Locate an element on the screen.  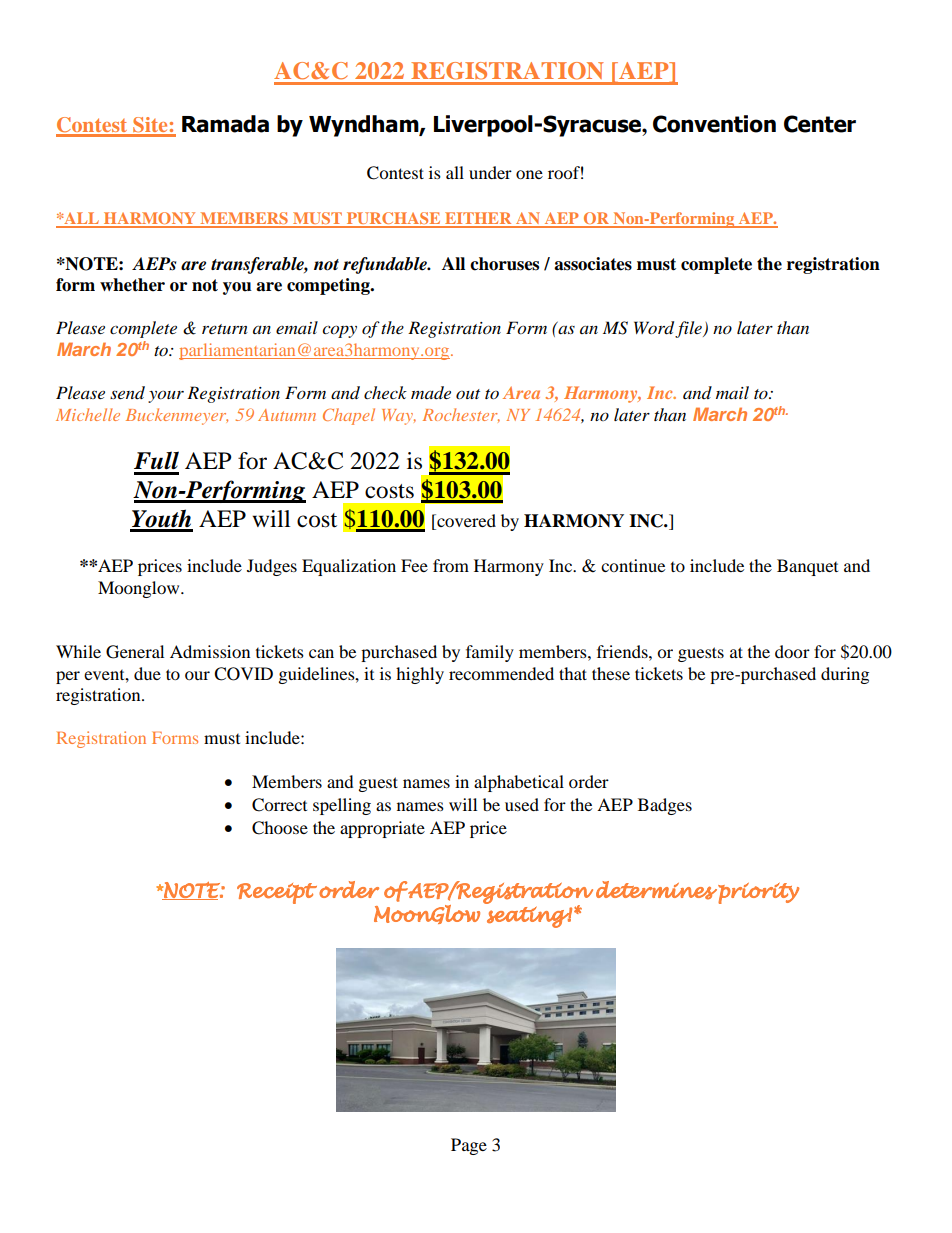
alphabetical is located at coordinates (519, 783).
